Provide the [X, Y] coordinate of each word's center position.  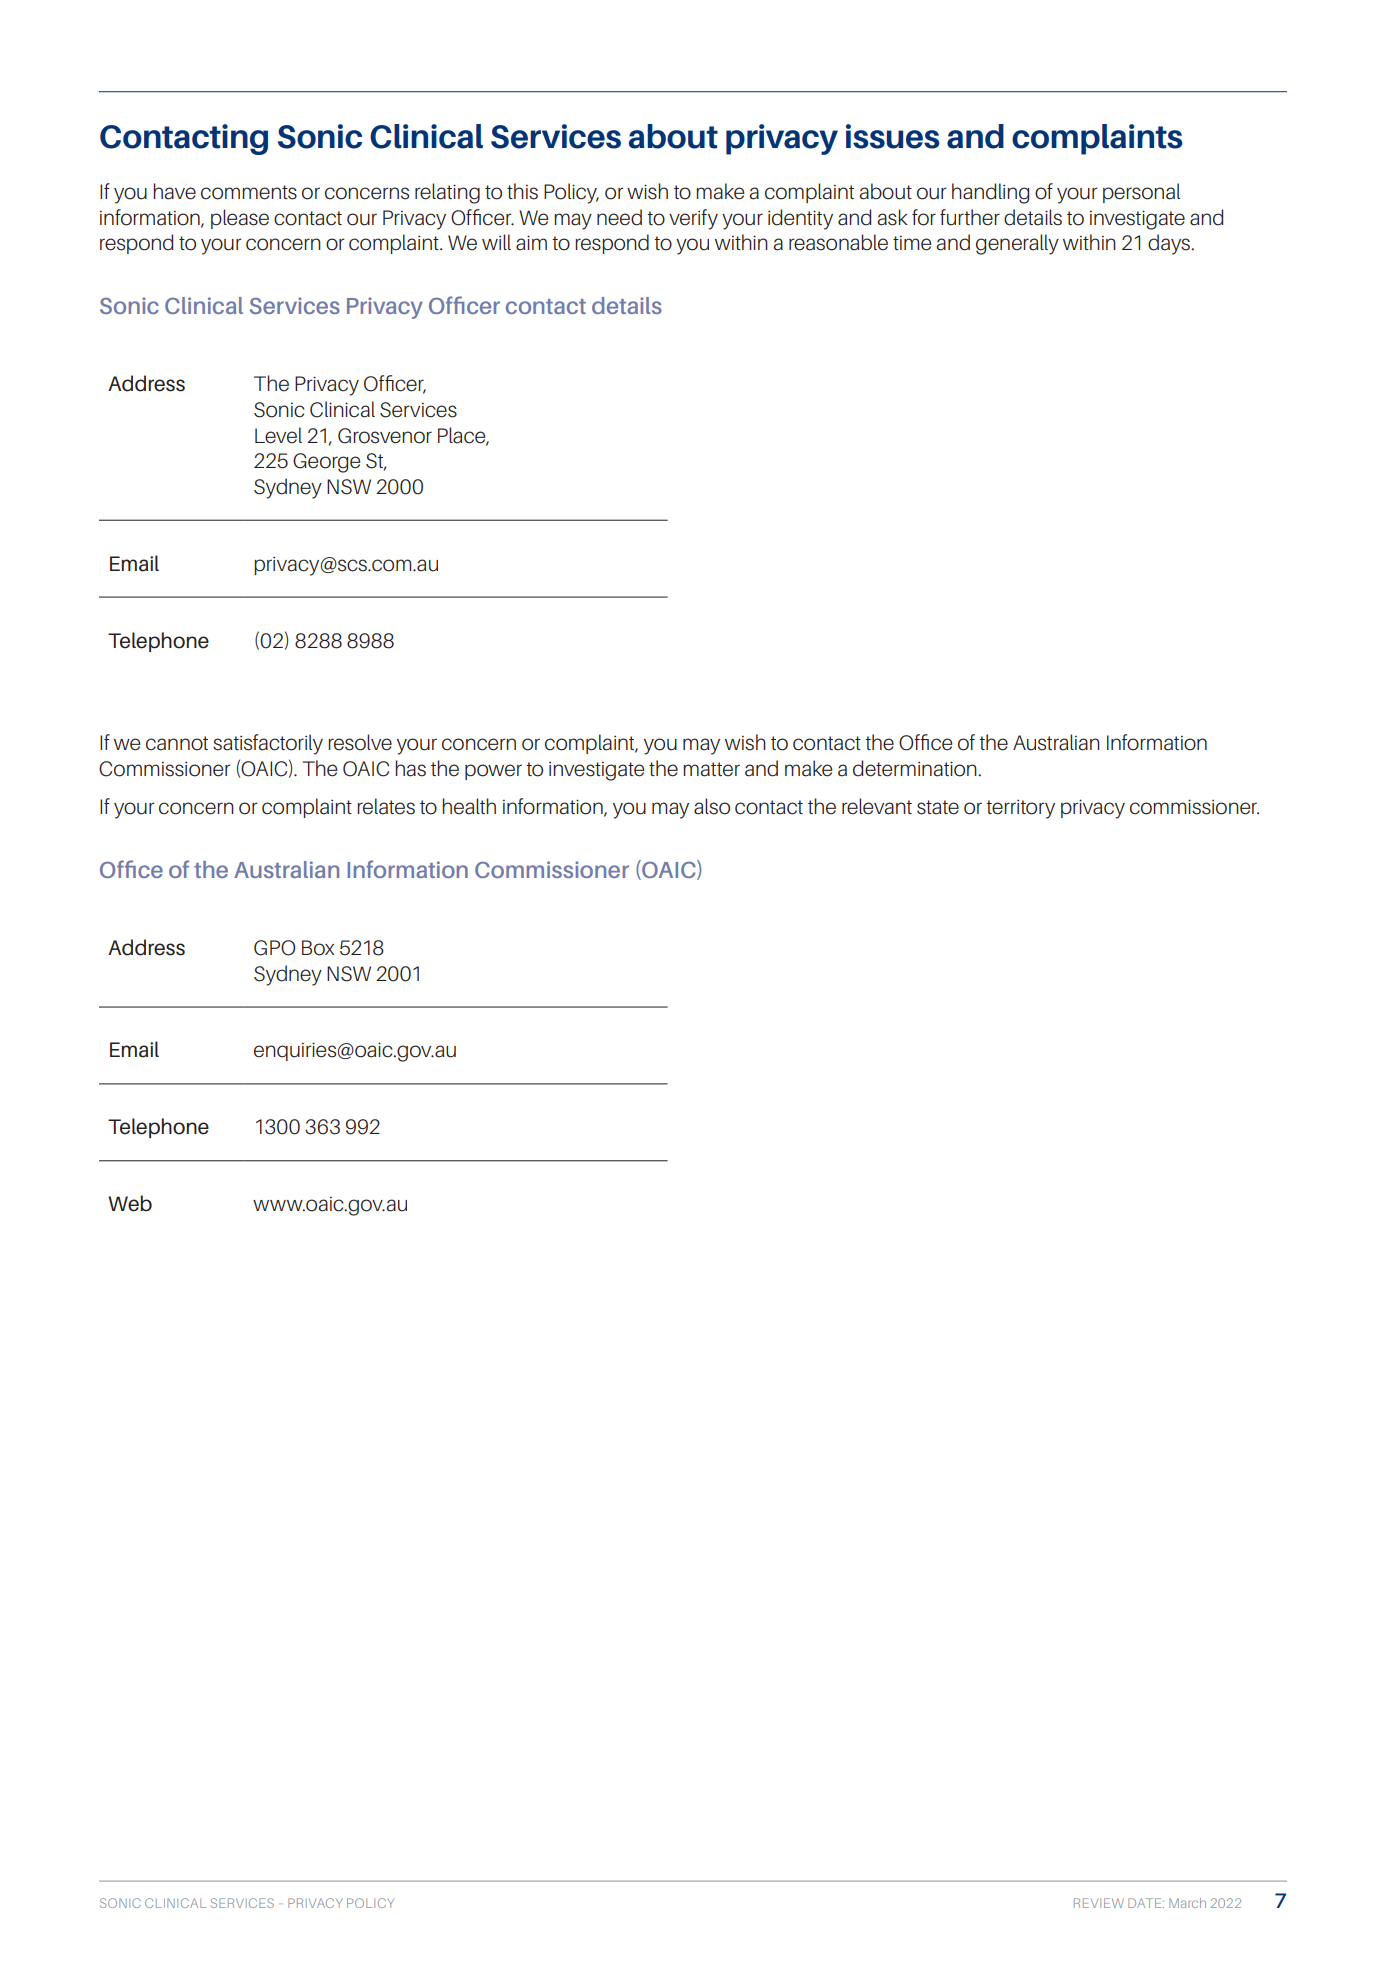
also [712, 806]
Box [318, 948]
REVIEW [1099, 1903]
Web [130, 1203]
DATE [1146, 1903]
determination [916, 768]
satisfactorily [268, 744]
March [1187, 1903]
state [938, 807]
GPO [274, 948]
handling [990, 193]
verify [693, 219]
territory [1020, 809]
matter [711, 769]
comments [249, 192]
